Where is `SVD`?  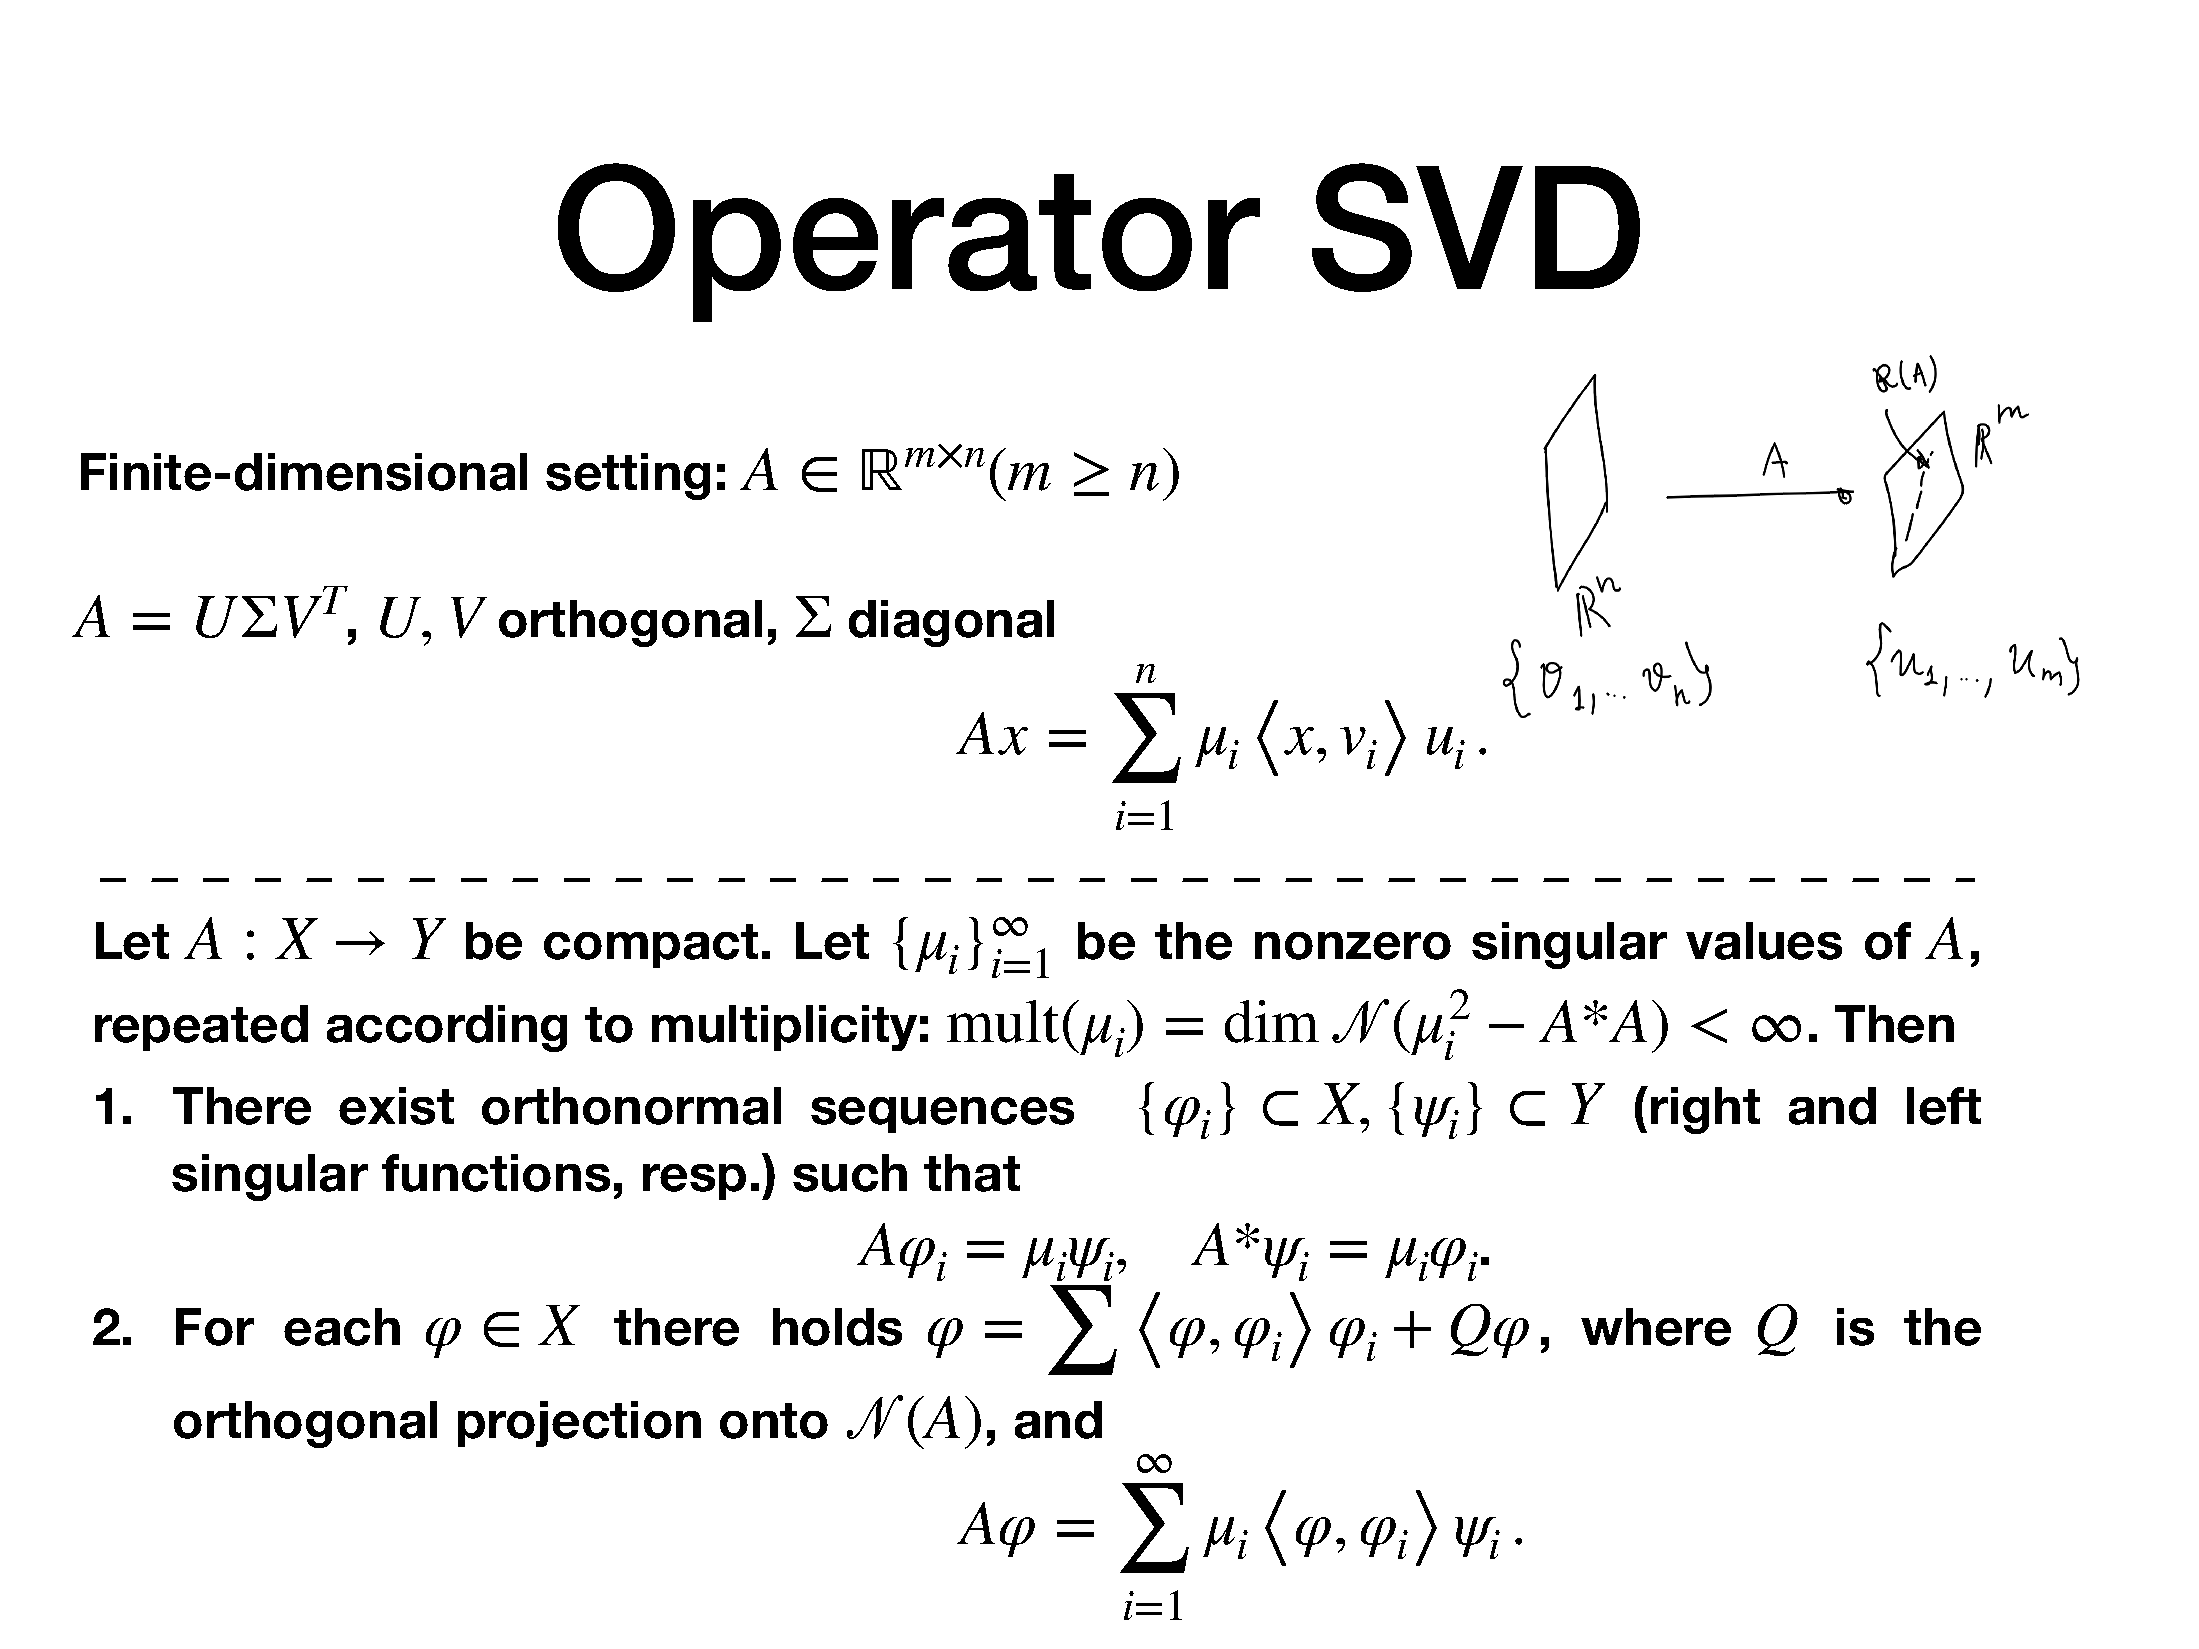
SVD is located at coordinates (1476, 227).
